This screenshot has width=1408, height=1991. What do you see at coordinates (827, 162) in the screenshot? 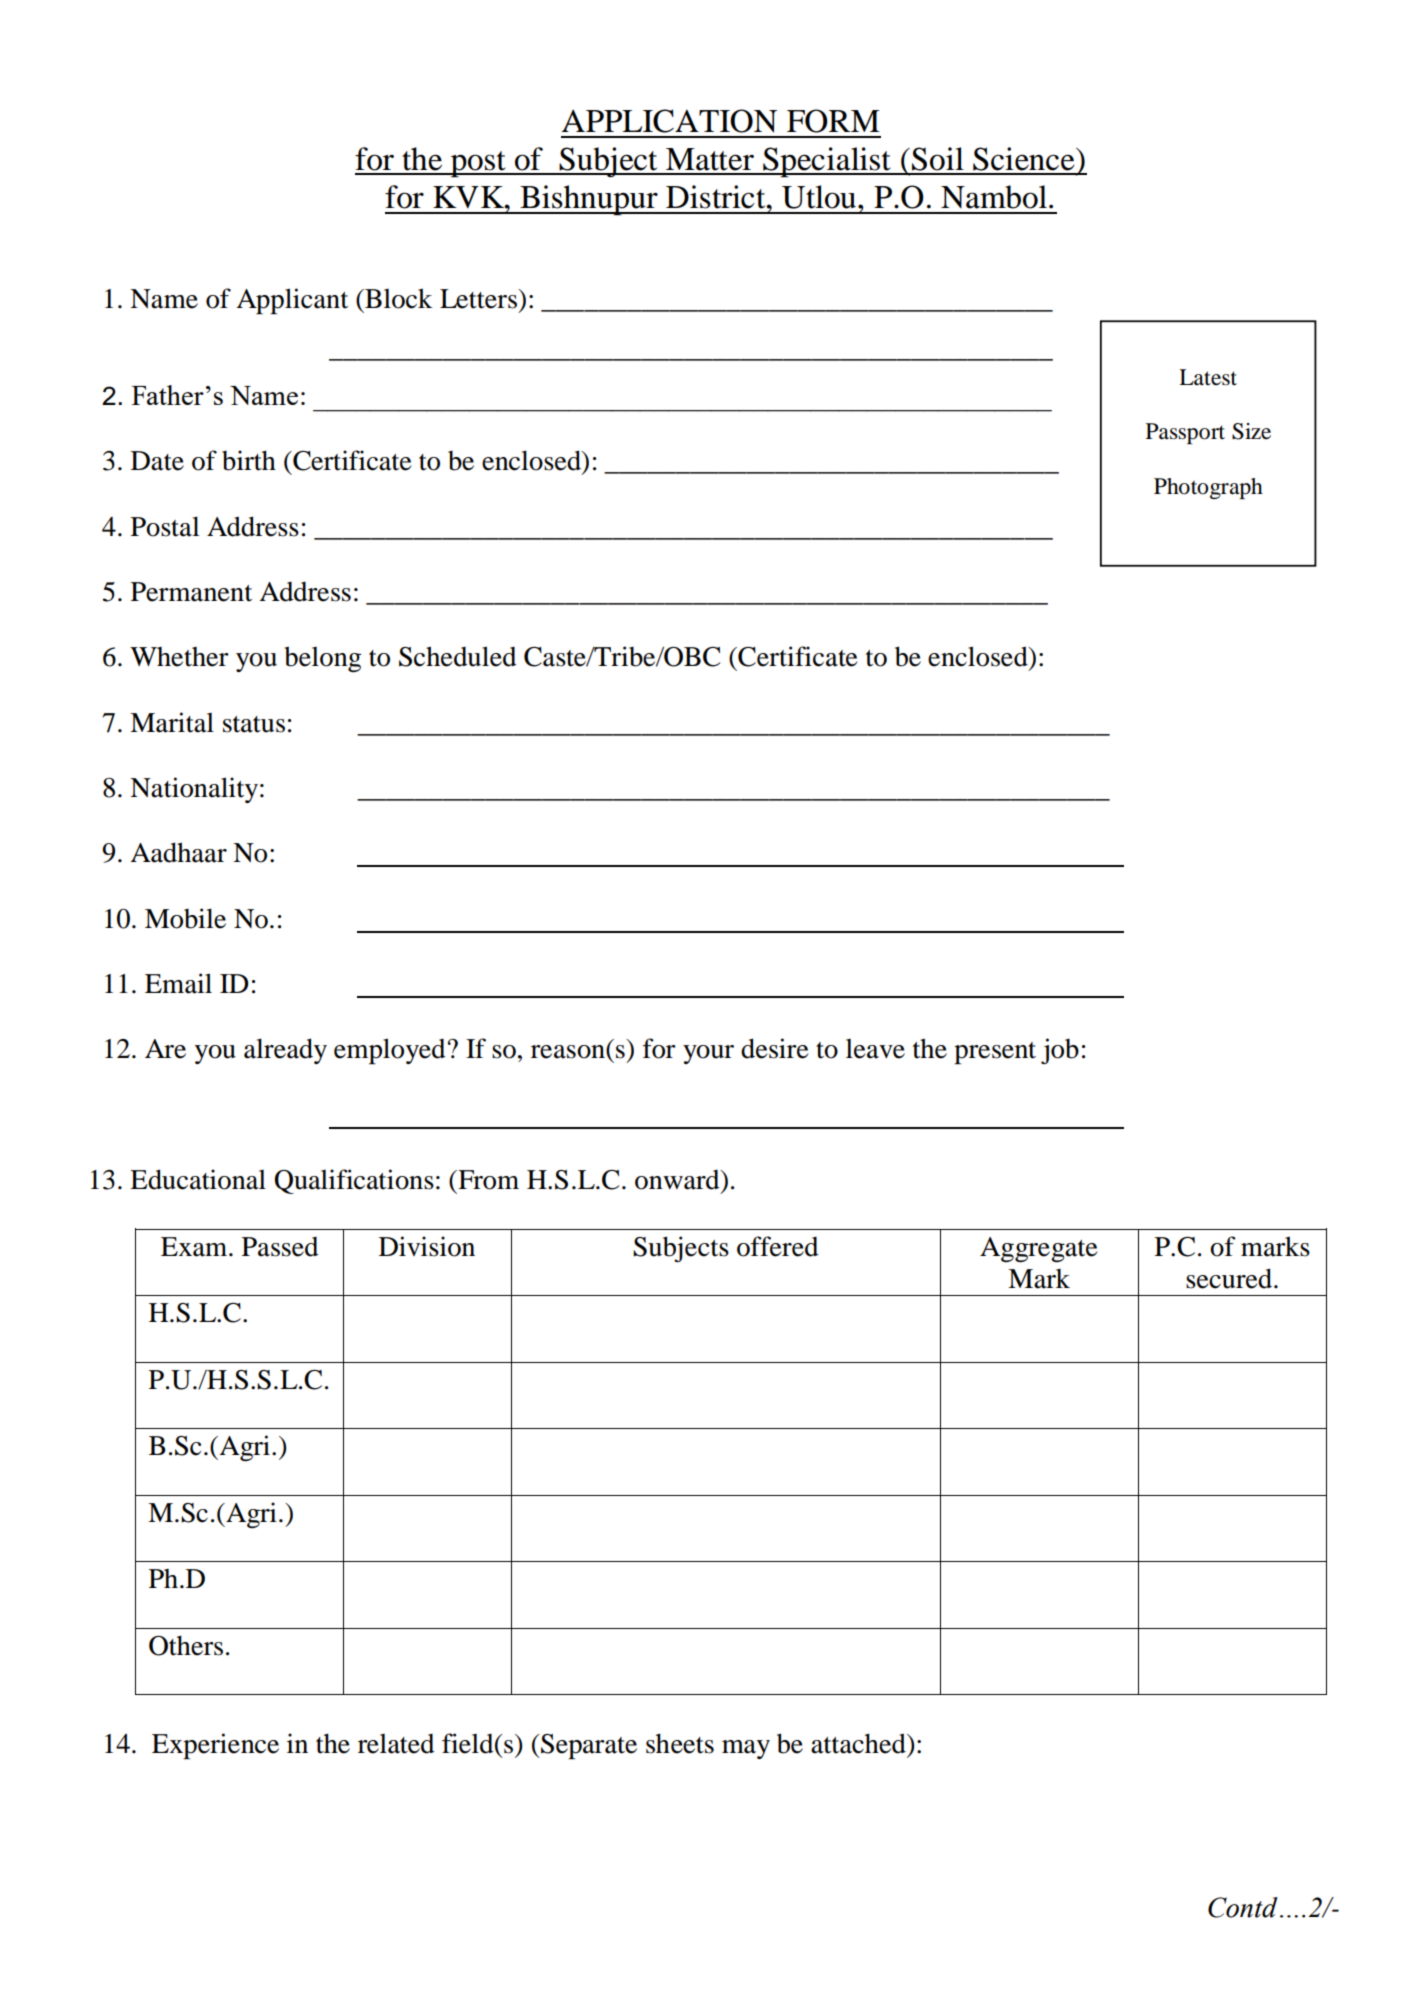
I see `Specialist` at bounding box center [827, 162].
